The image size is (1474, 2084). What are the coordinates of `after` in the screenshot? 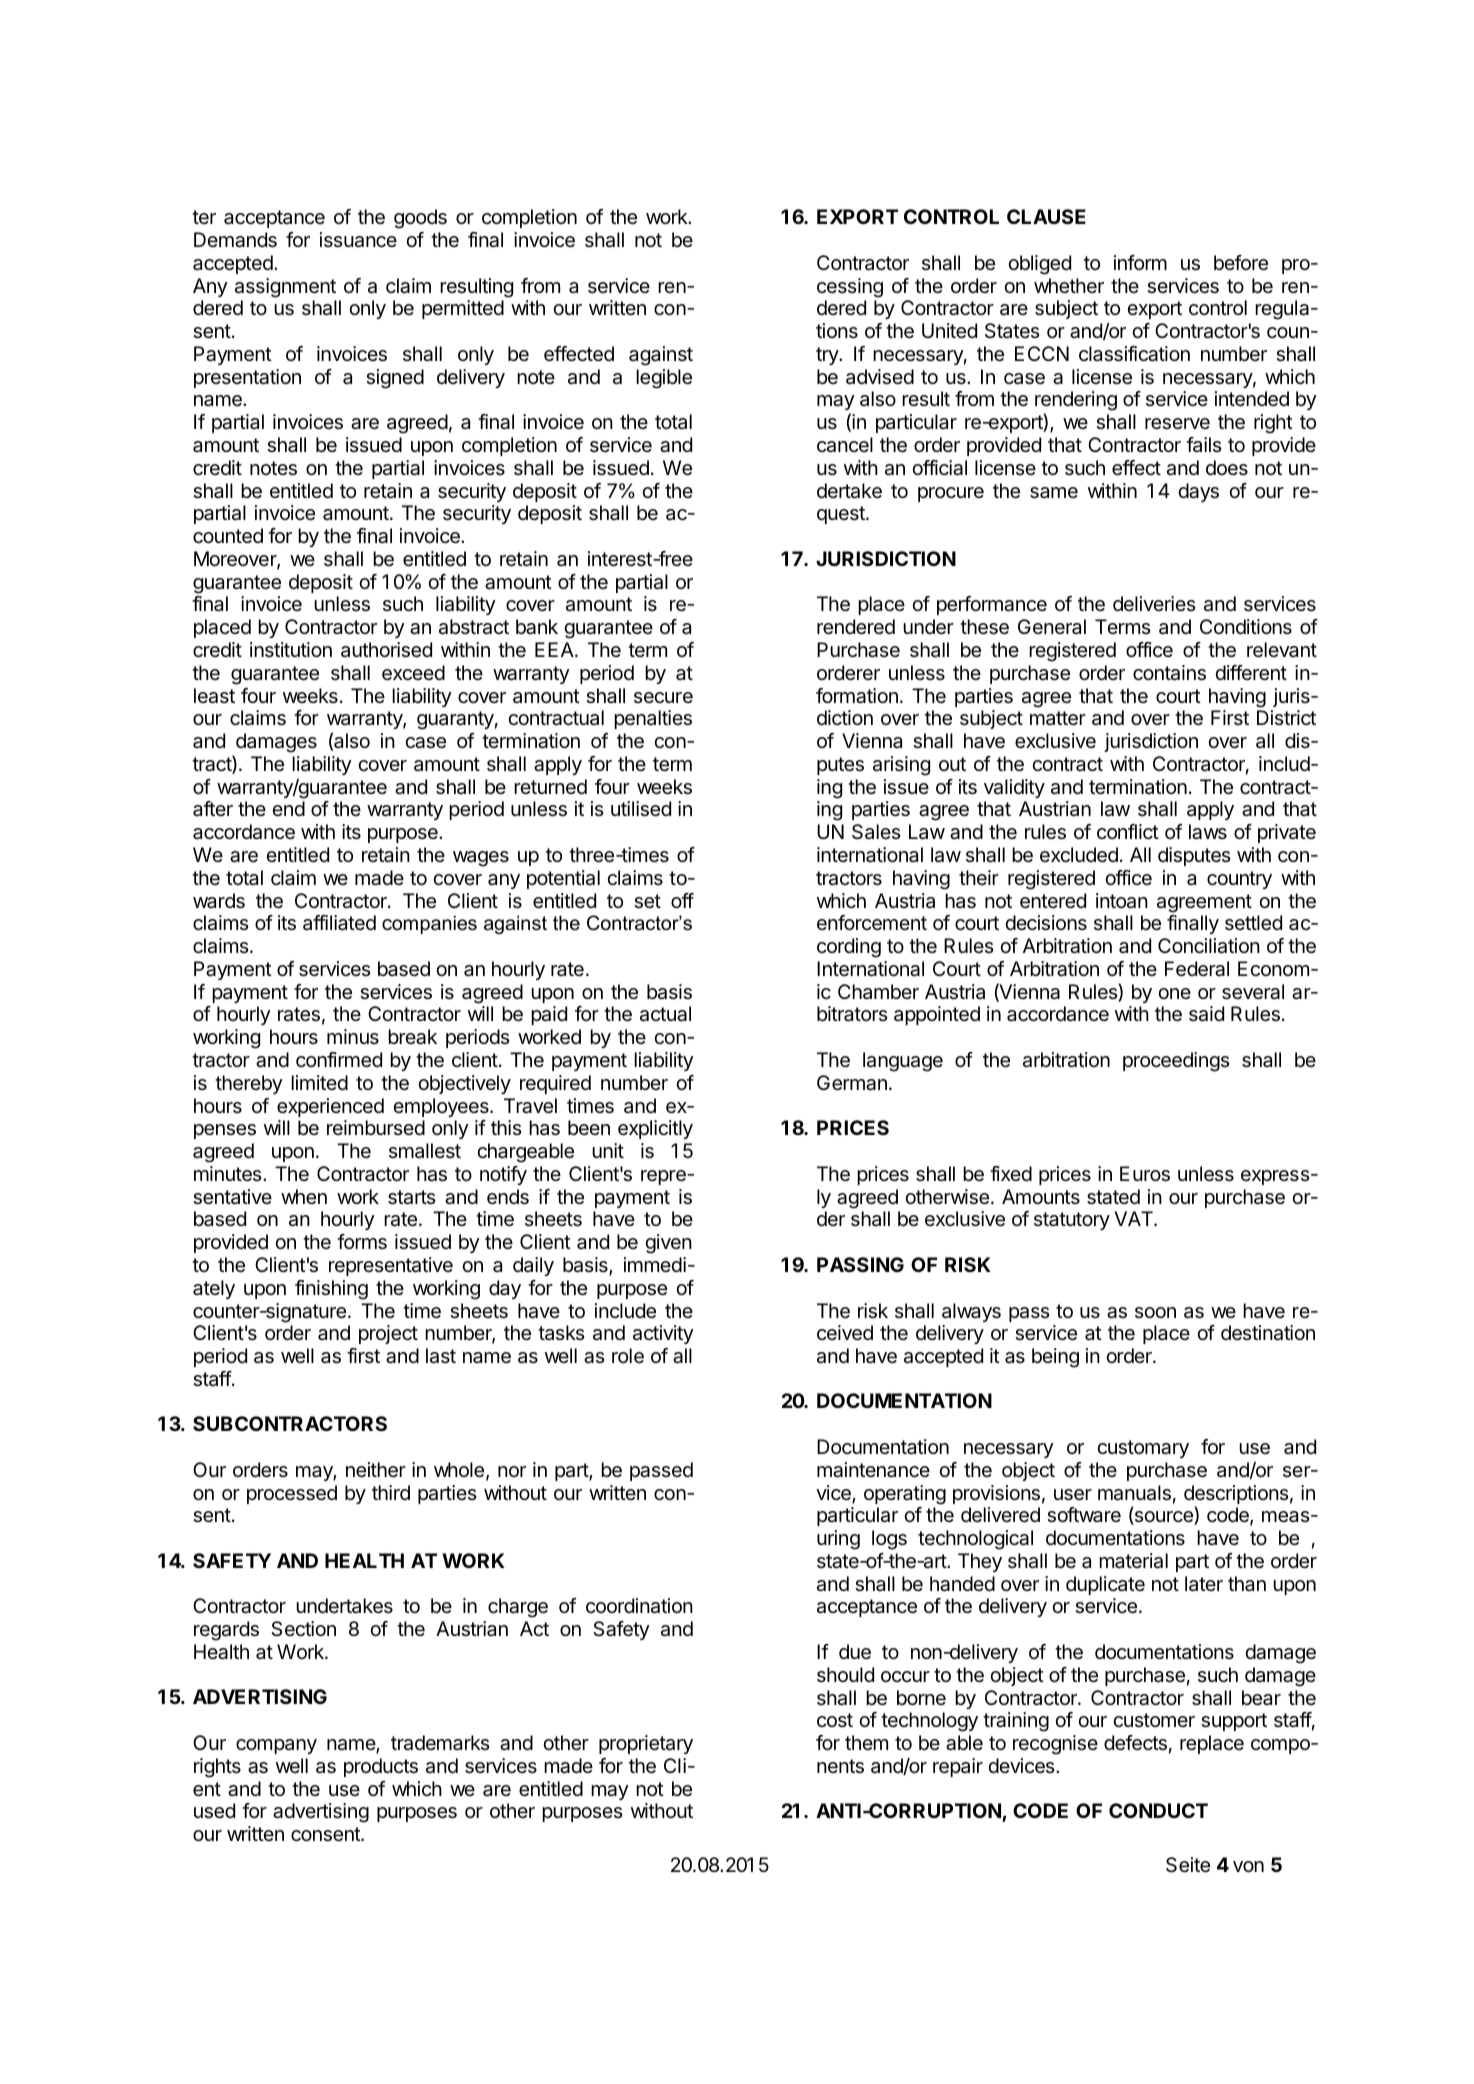 It's located at (213, 809).
